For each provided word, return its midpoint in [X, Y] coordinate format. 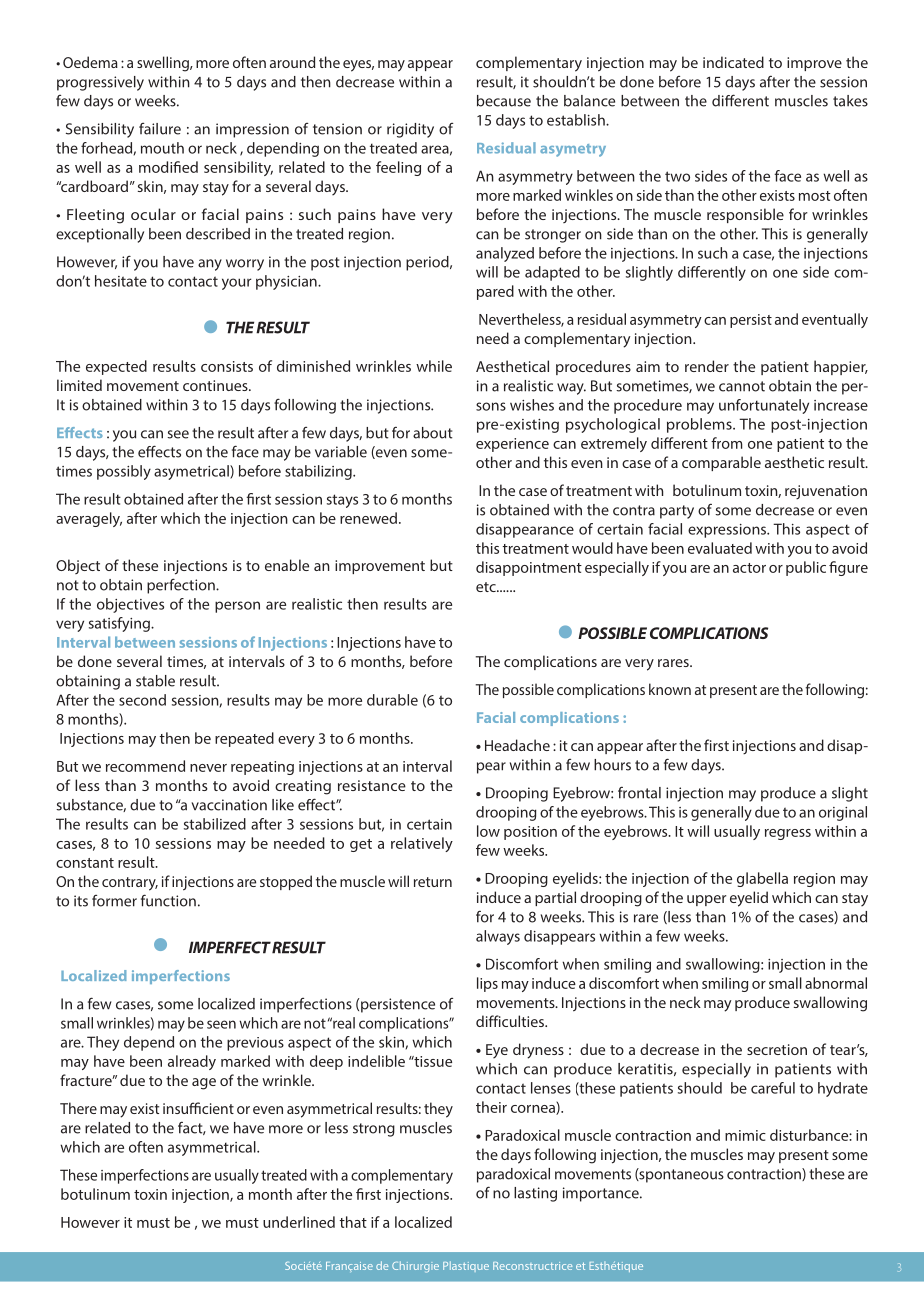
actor [749, 568]
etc [487, 587]
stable [155, 681]
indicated [733, 62]
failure [160, 129]
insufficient [198, 1108]
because [504, 101]
